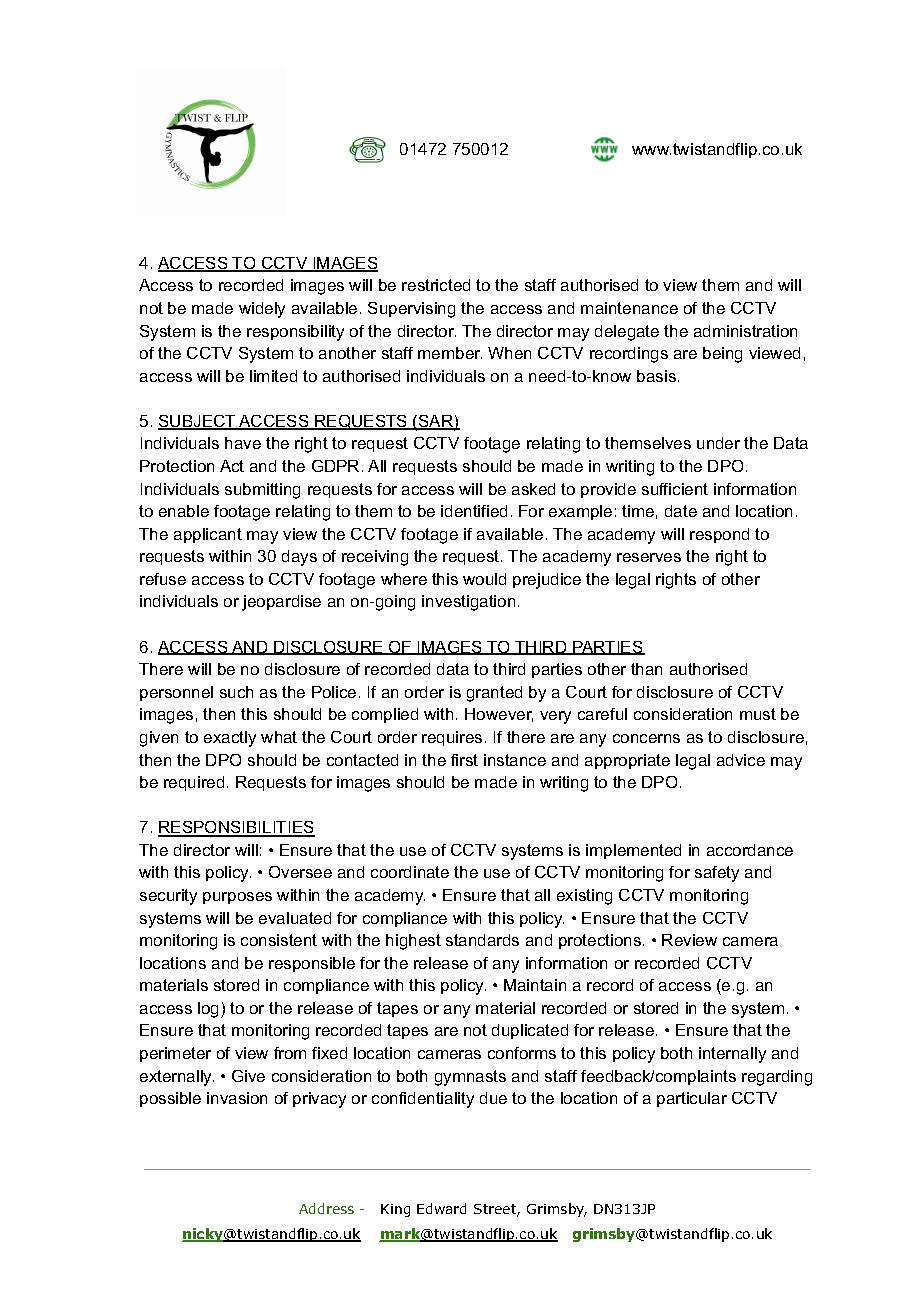  I want to click on safety, so click(717, 874).
